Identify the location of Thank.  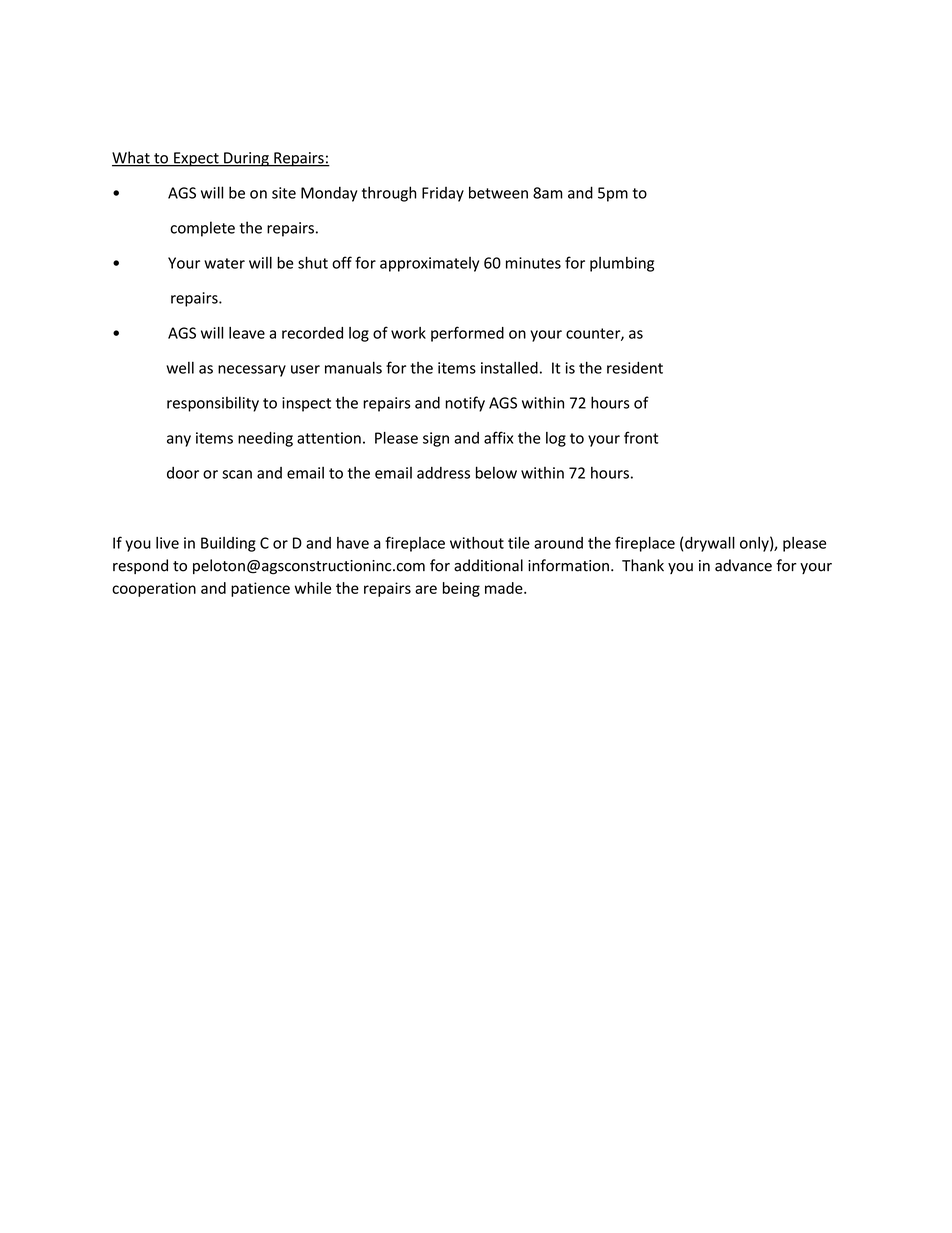
(643, 565).
